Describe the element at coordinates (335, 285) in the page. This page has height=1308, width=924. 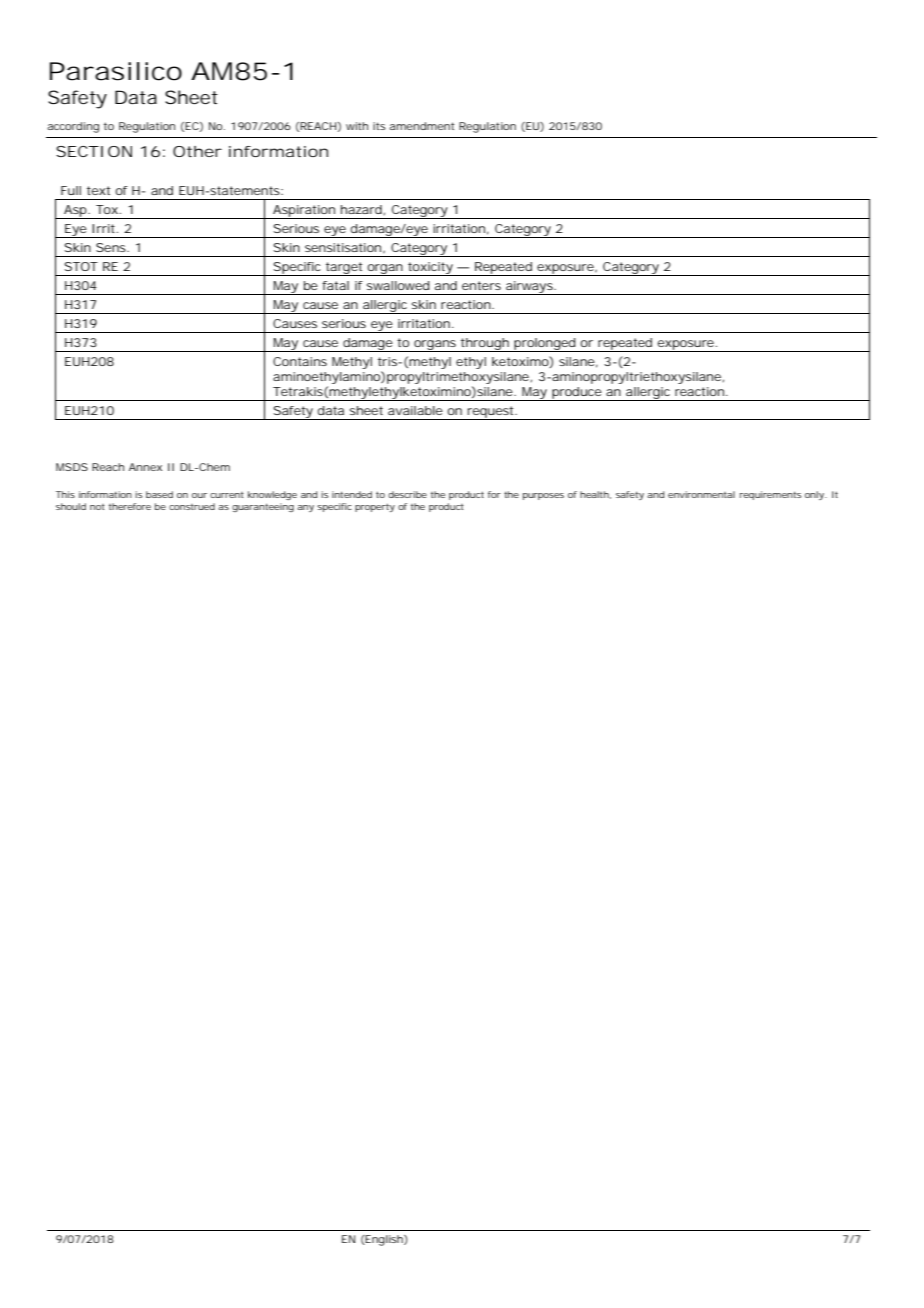
I see `fatal` at that location.
